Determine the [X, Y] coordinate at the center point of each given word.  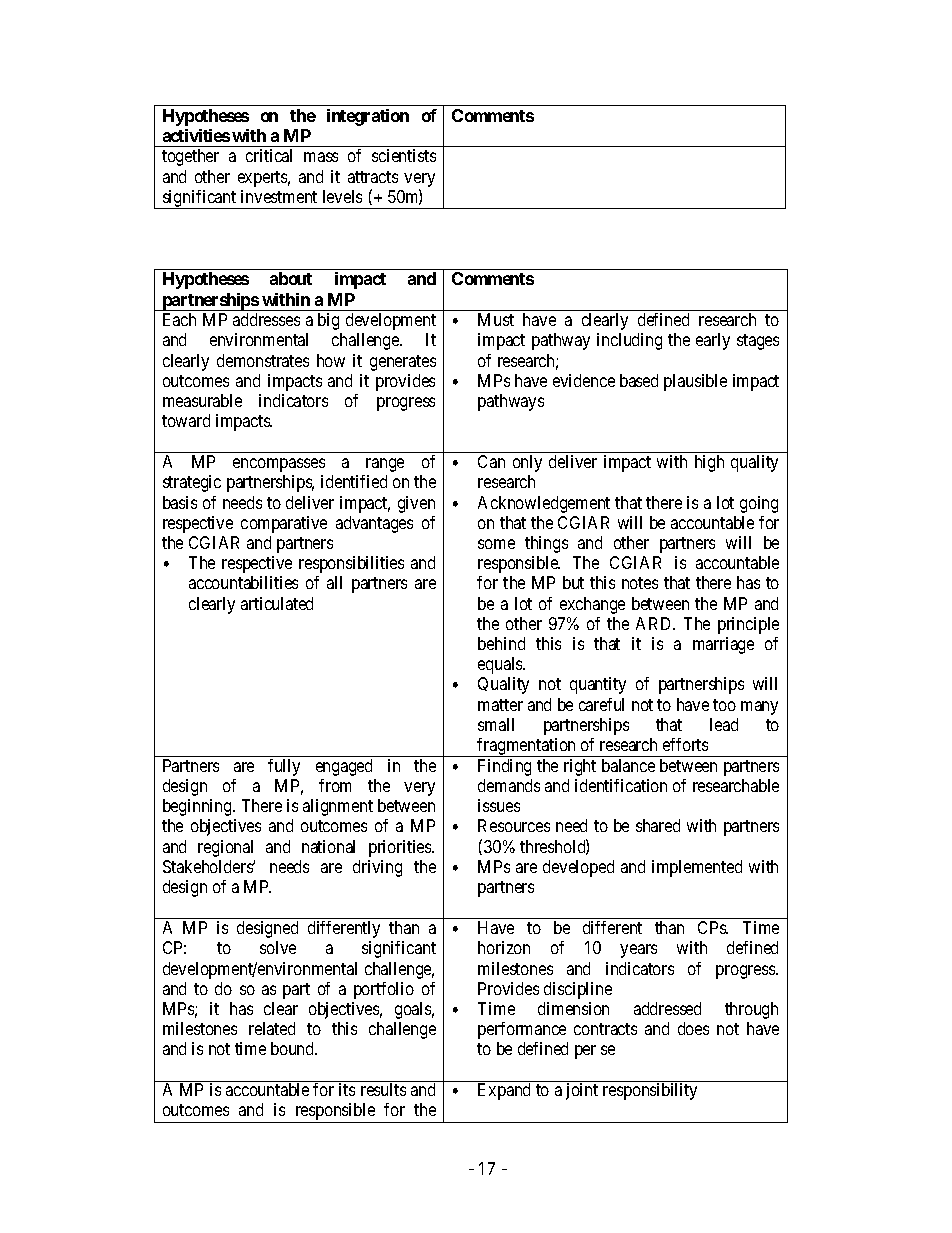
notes [640, 583]
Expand [504, 1091]
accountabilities [243, 582]
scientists [404, 155]
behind [501, 643]
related [272, 1028]
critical [269, 155]
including [629, 341]
